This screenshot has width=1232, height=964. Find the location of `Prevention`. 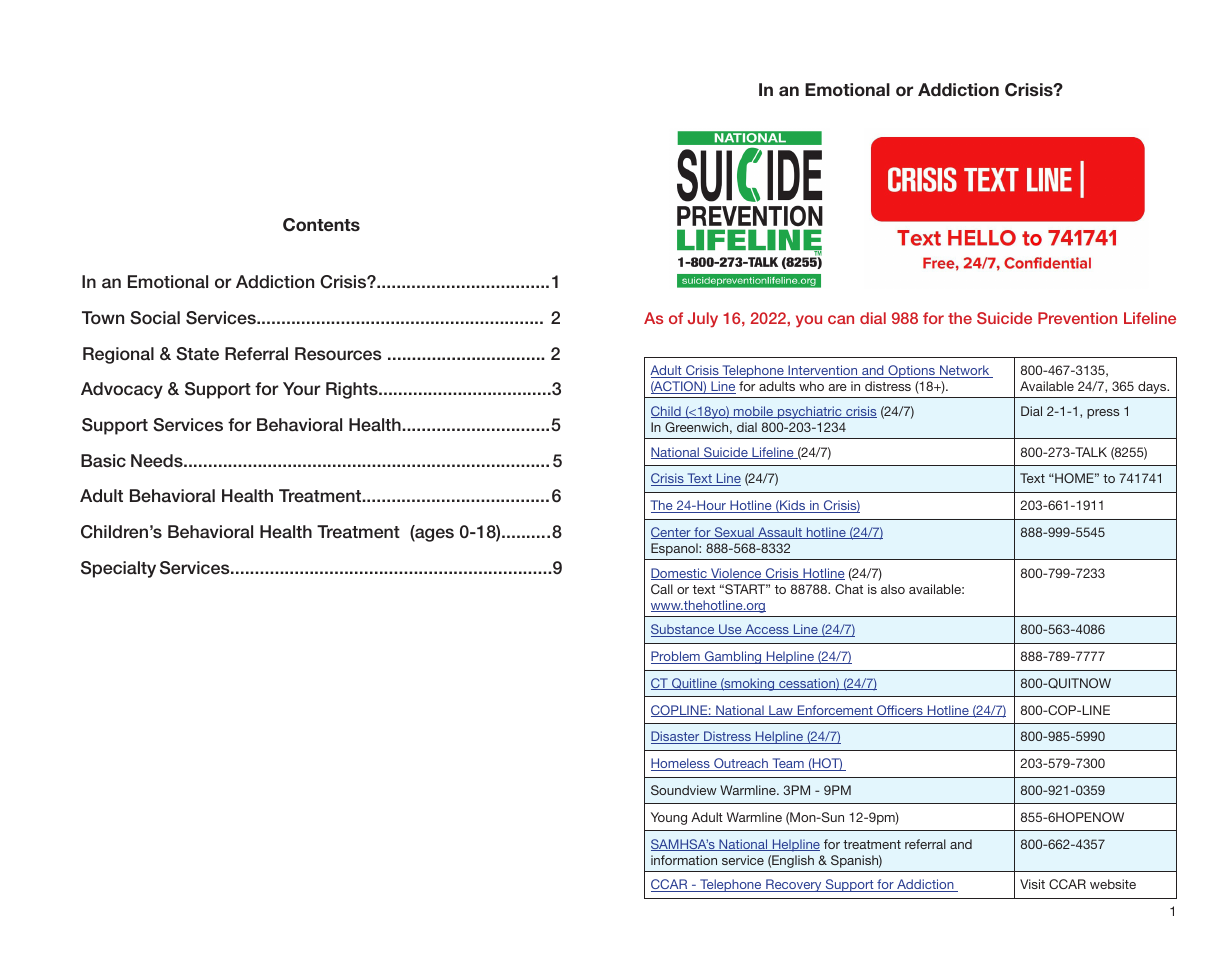

Prevention is located at coordinates (1077, 318).
